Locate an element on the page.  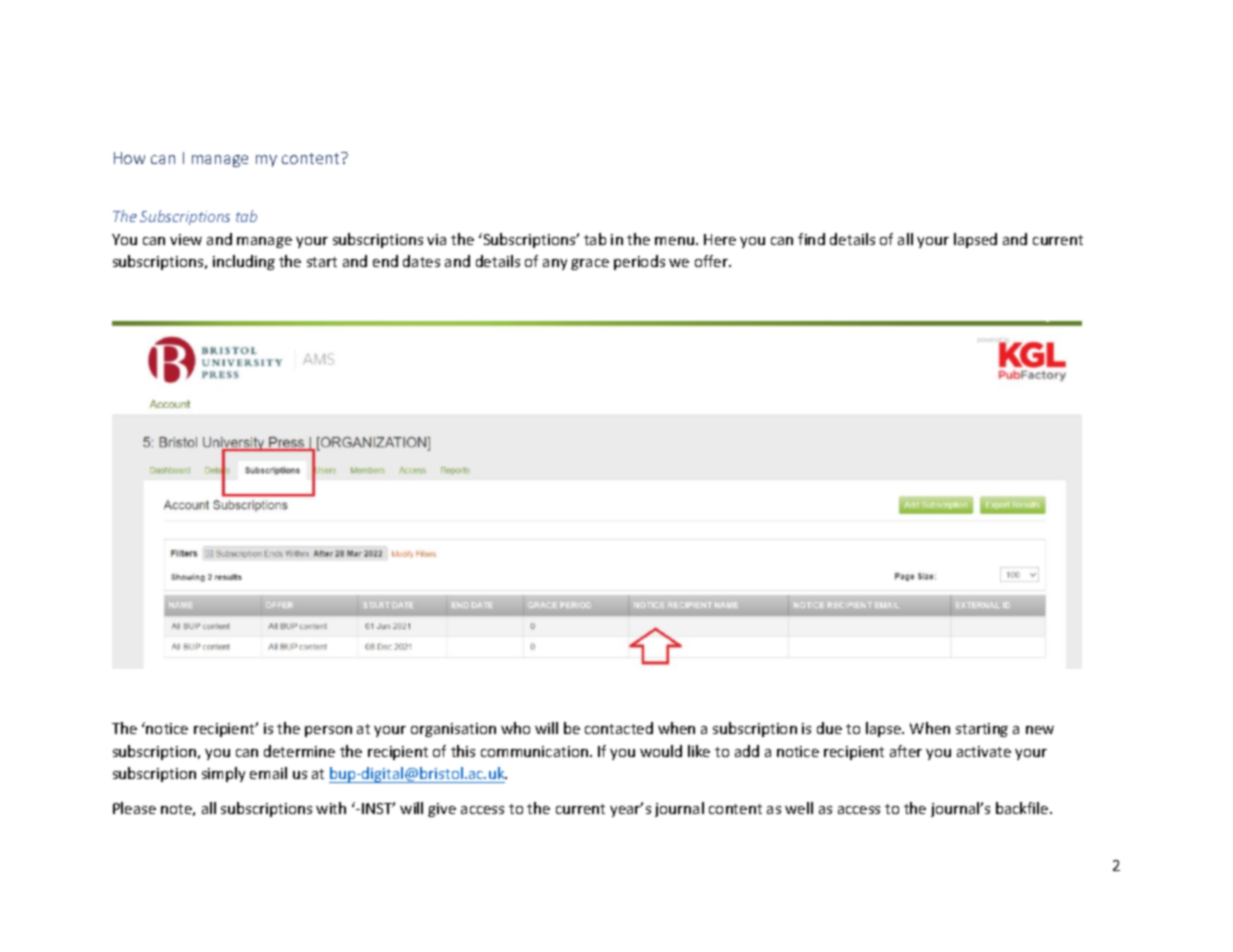
periods is located at coordinates (639, 262).
